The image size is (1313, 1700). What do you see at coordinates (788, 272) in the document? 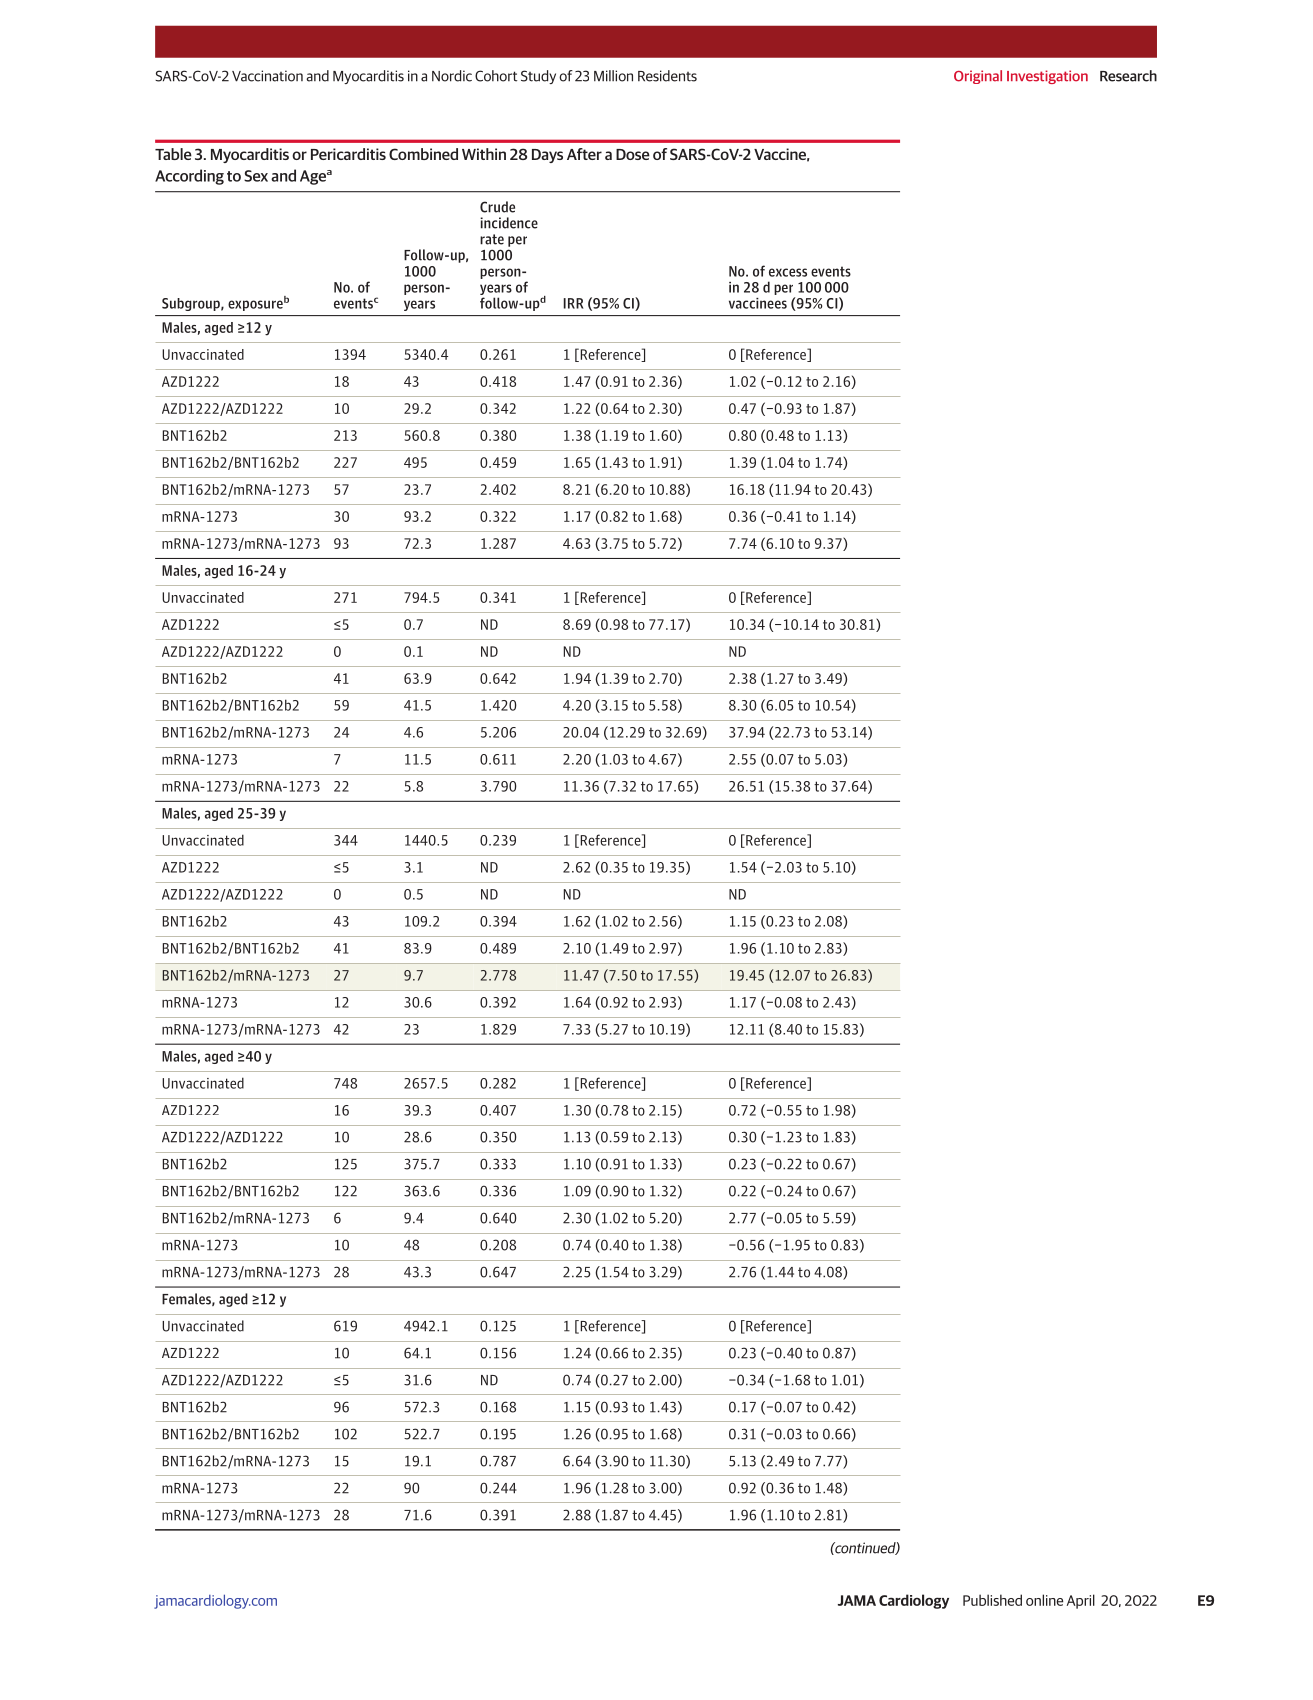
I see `excess` at bounding box center [788, 272].
